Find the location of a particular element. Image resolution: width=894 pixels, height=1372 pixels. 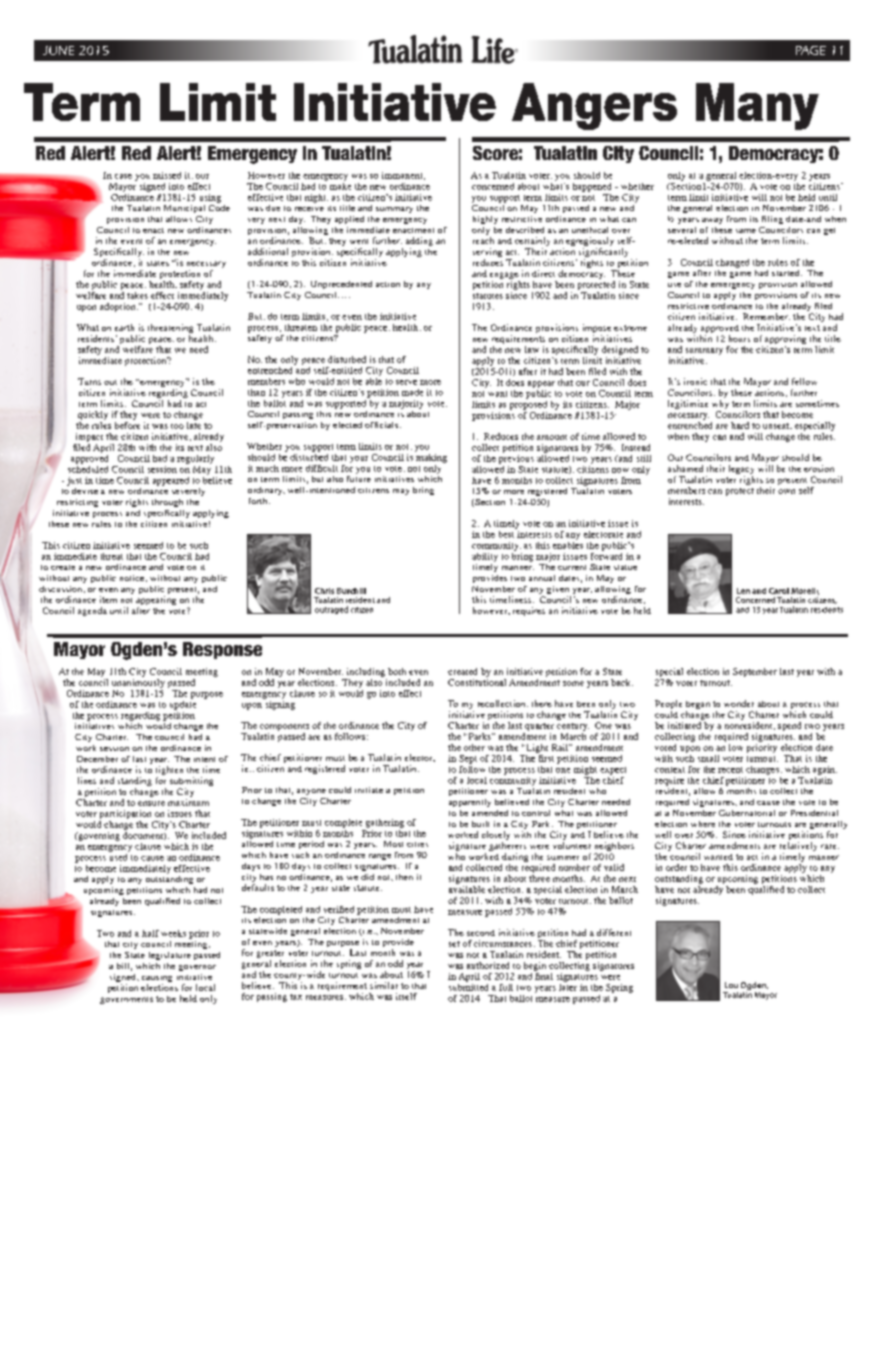

through is located at coordinates (167, 503).
